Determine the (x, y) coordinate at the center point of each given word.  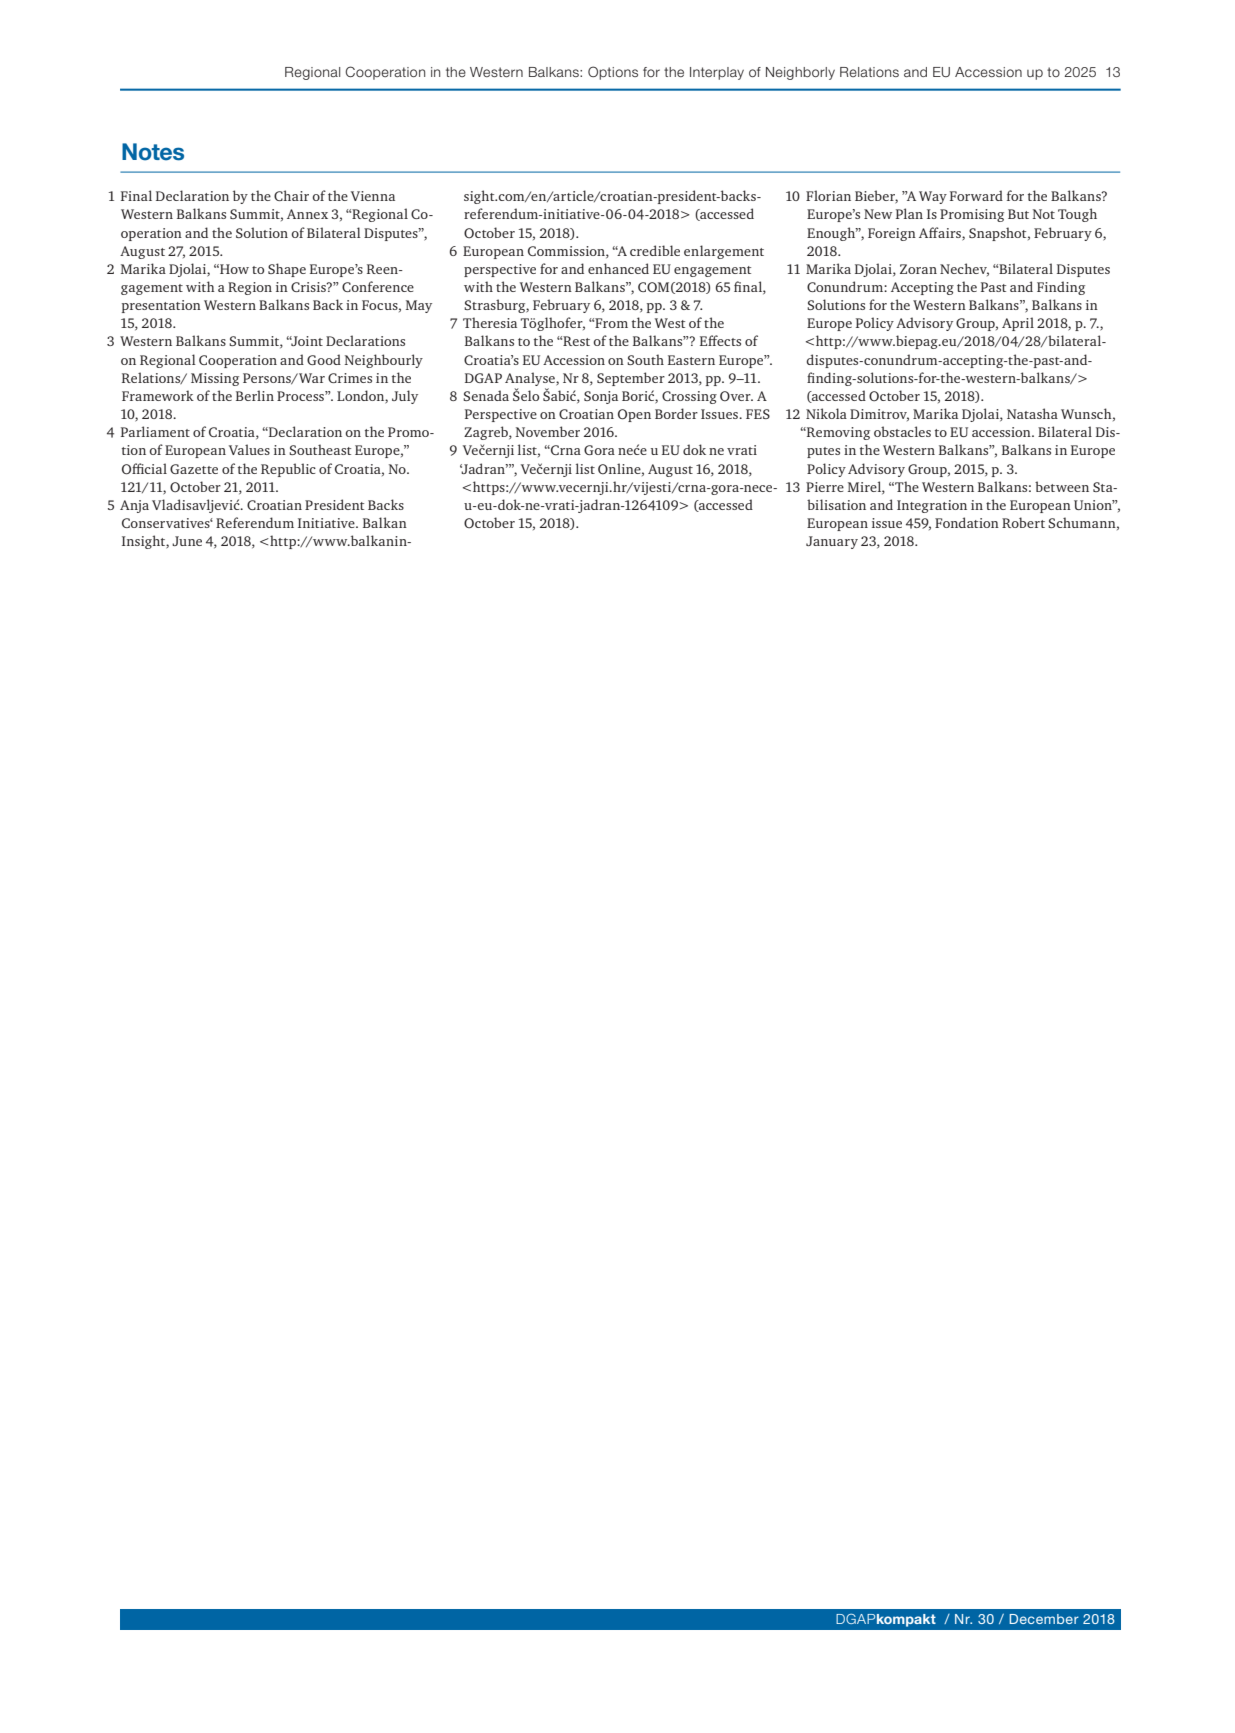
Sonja (601, 397)
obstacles (902, 431)
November (548, 431)
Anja (134, 506)
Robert (1023, 522)
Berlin (255, 395)
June (187, 541)
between (1062, 486)
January (832, 542)
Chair (291, 195)
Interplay (717, 73)
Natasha (1032, 413)
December (1044, 1619)
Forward (976, 195)
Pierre (825, 487)
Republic (288, 470)
